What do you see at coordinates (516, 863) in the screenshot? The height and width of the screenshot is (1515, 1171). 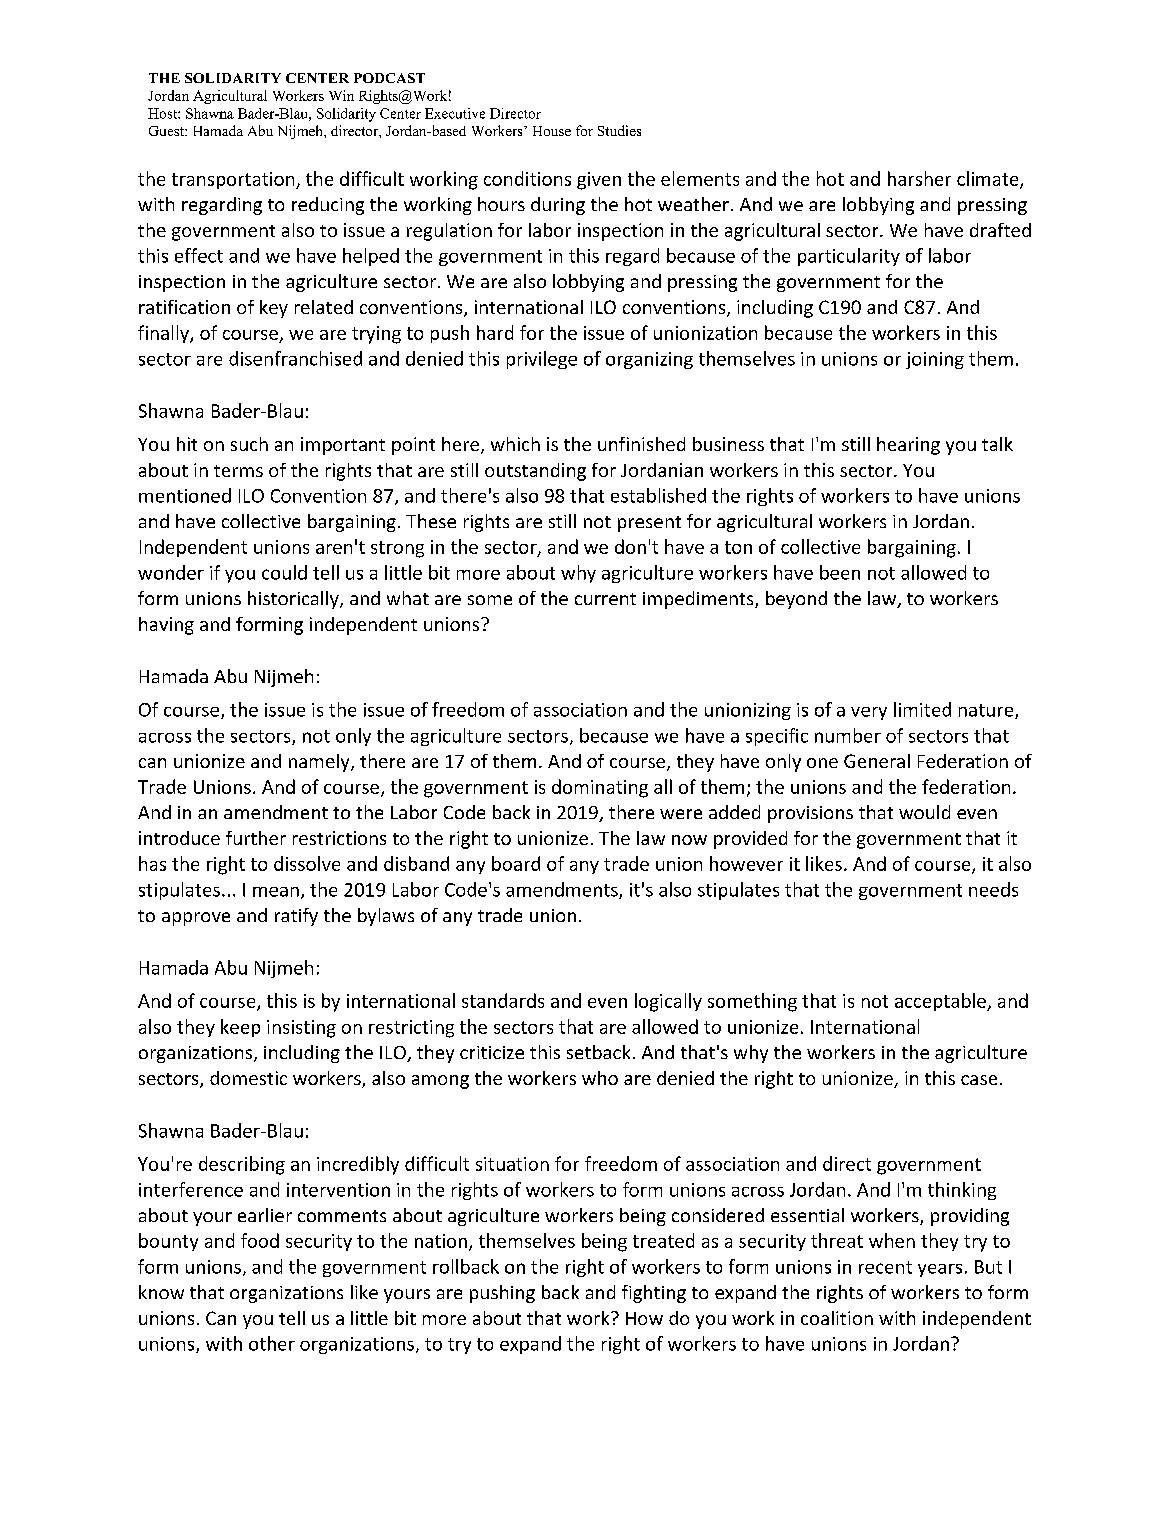 I see `board` at bounding box center [516, 863].
